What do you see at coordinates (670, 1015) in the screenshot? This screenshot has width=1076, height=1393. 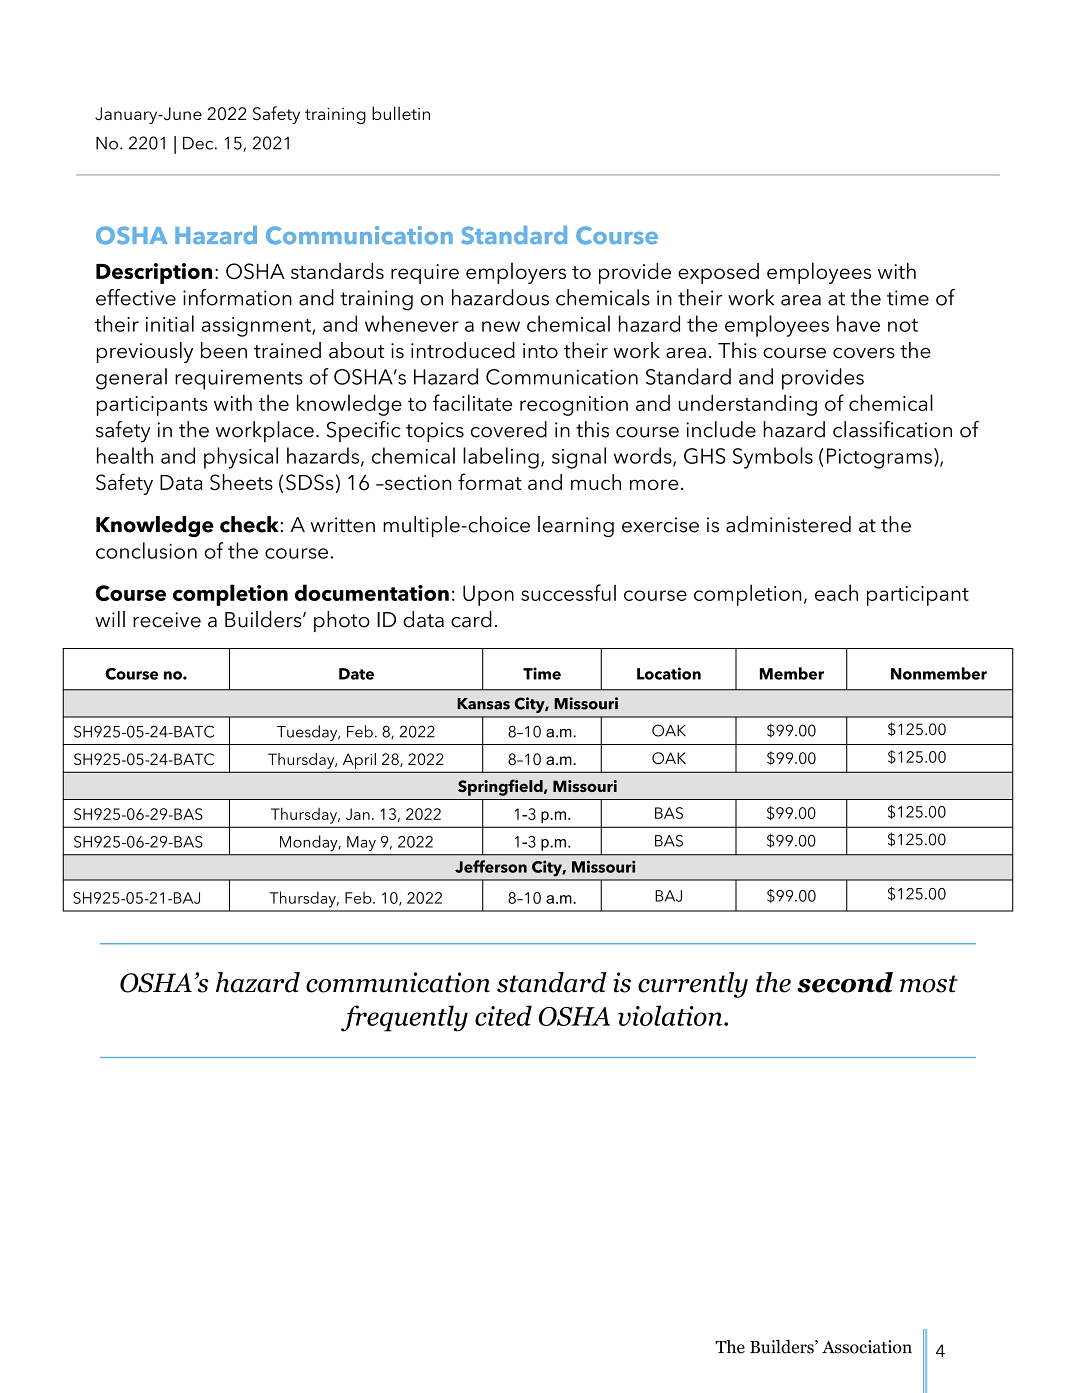 I see `violation` at bounding box center [670, 1015].
